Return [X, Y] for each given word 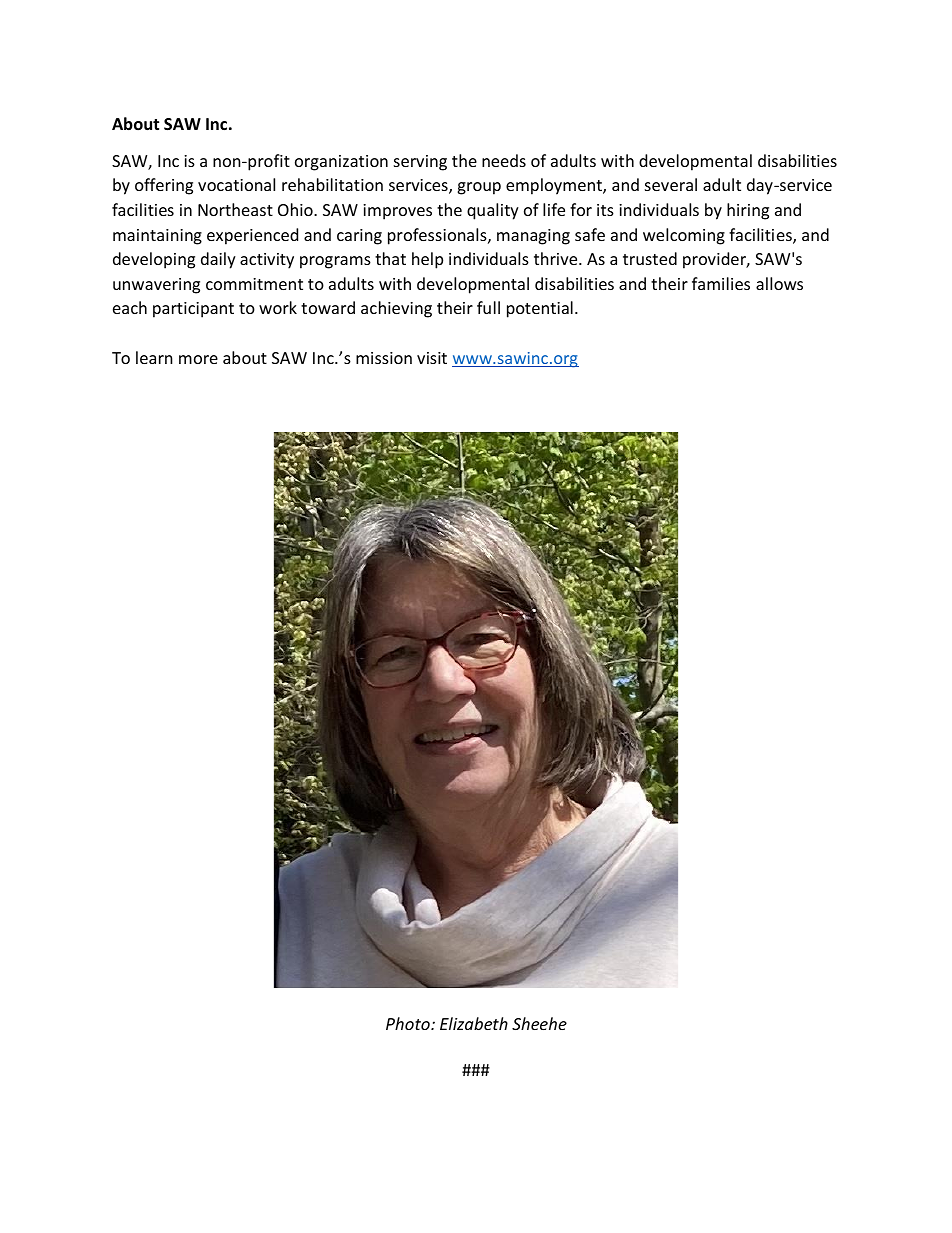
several [671, 184]
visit [432, 358]
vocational [236, 184]
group [479, 188]
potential [540, 309]
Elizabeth [474, 1023]
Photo [409, 1023]
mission [384, 358]
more [198, 359]
